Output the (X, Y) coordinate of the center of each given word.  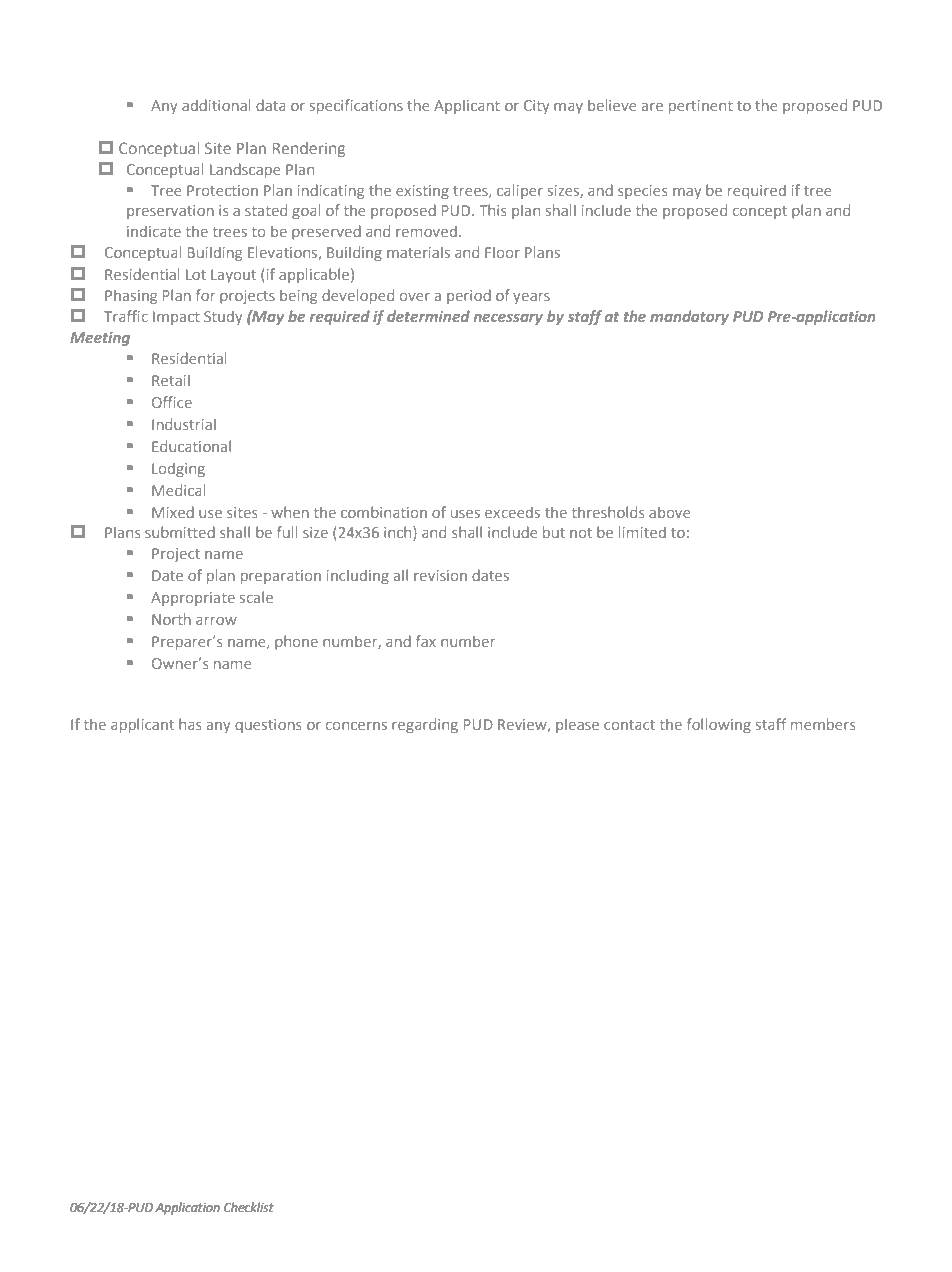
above (670, 512)
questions (268, 726)
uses (465, 514)
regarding (425, 725)
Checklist (249, 1207)
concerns (356, 726)
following (719, 725)
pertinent (701, 107)
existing (422, 192)
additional (216, 105)
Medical (179, 490)
